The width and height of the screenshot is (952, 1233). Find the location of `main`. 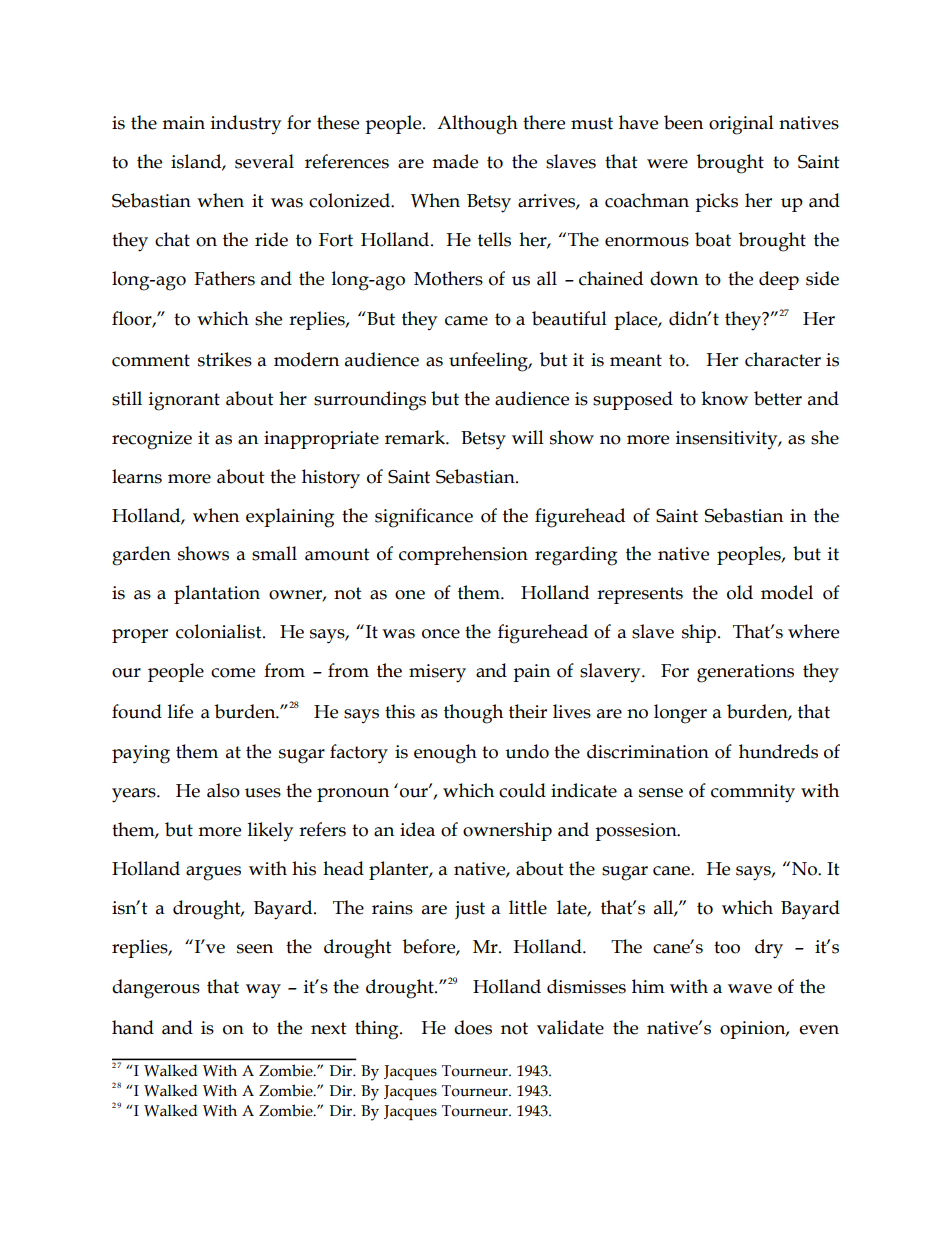

main is located at coordinates (183, 123).
